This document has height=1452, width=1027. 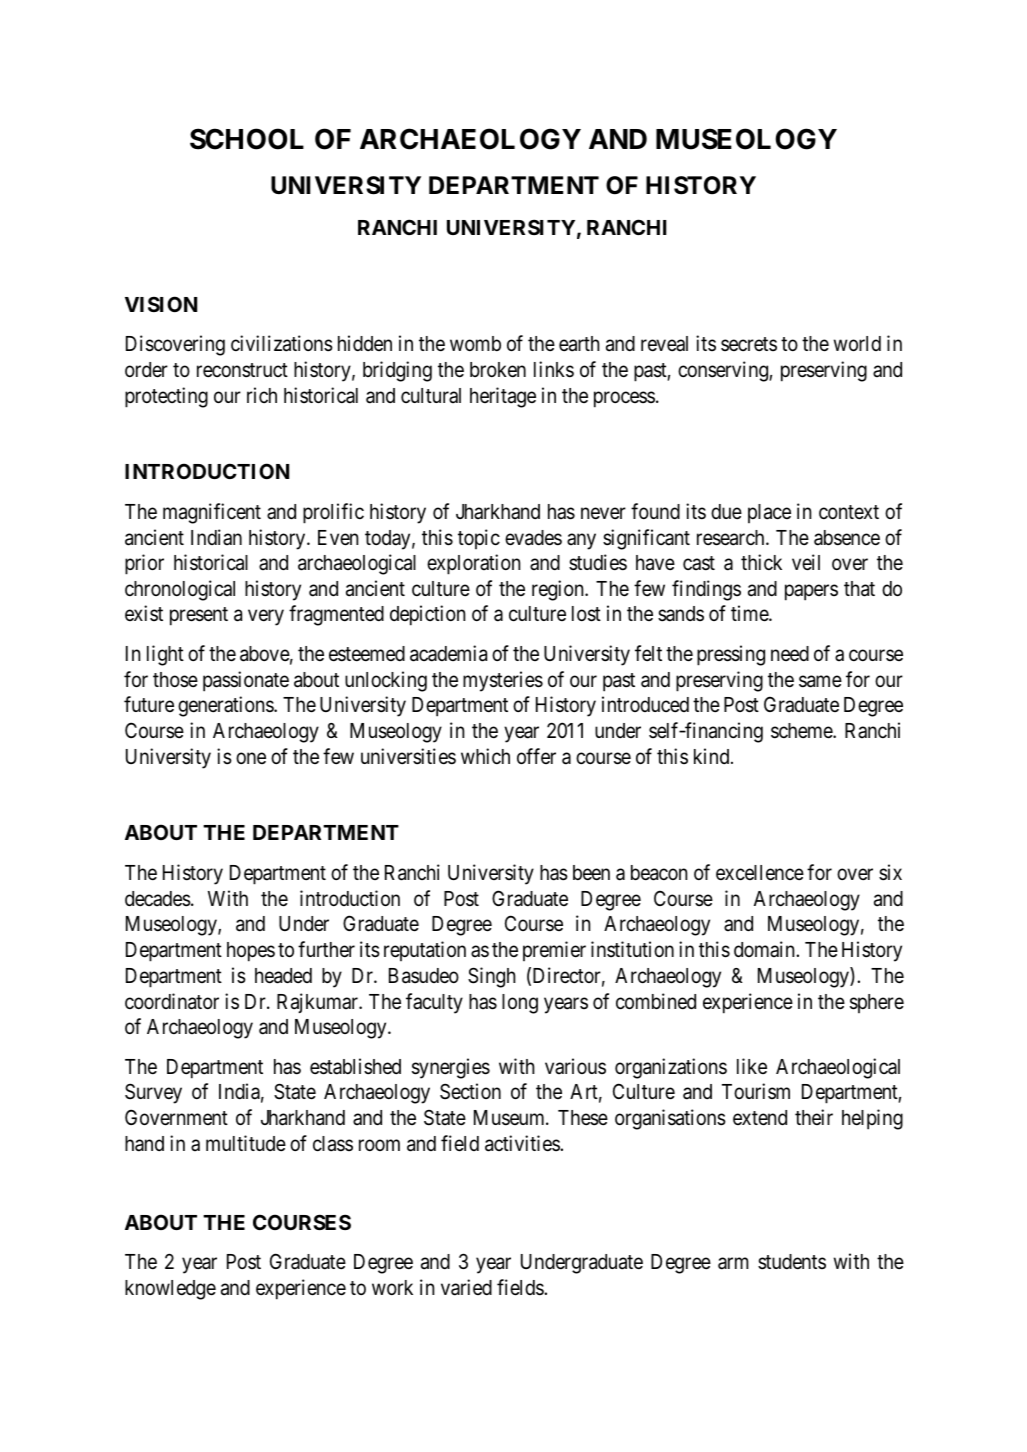 I want to click on varied, so click(x=466, y=1287).
